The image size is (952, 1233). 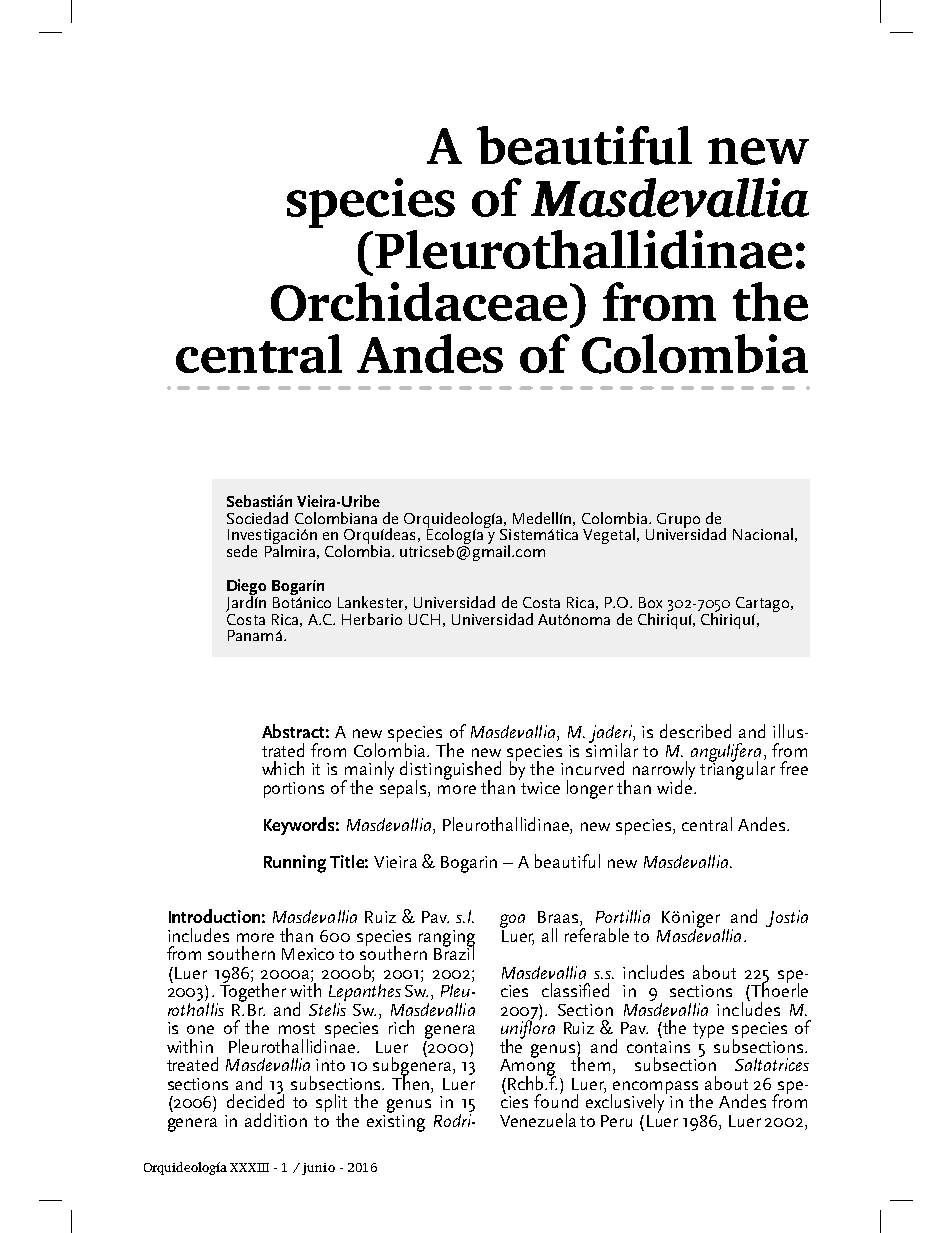 I want to click on addition, so click(x=276, y=1120).
